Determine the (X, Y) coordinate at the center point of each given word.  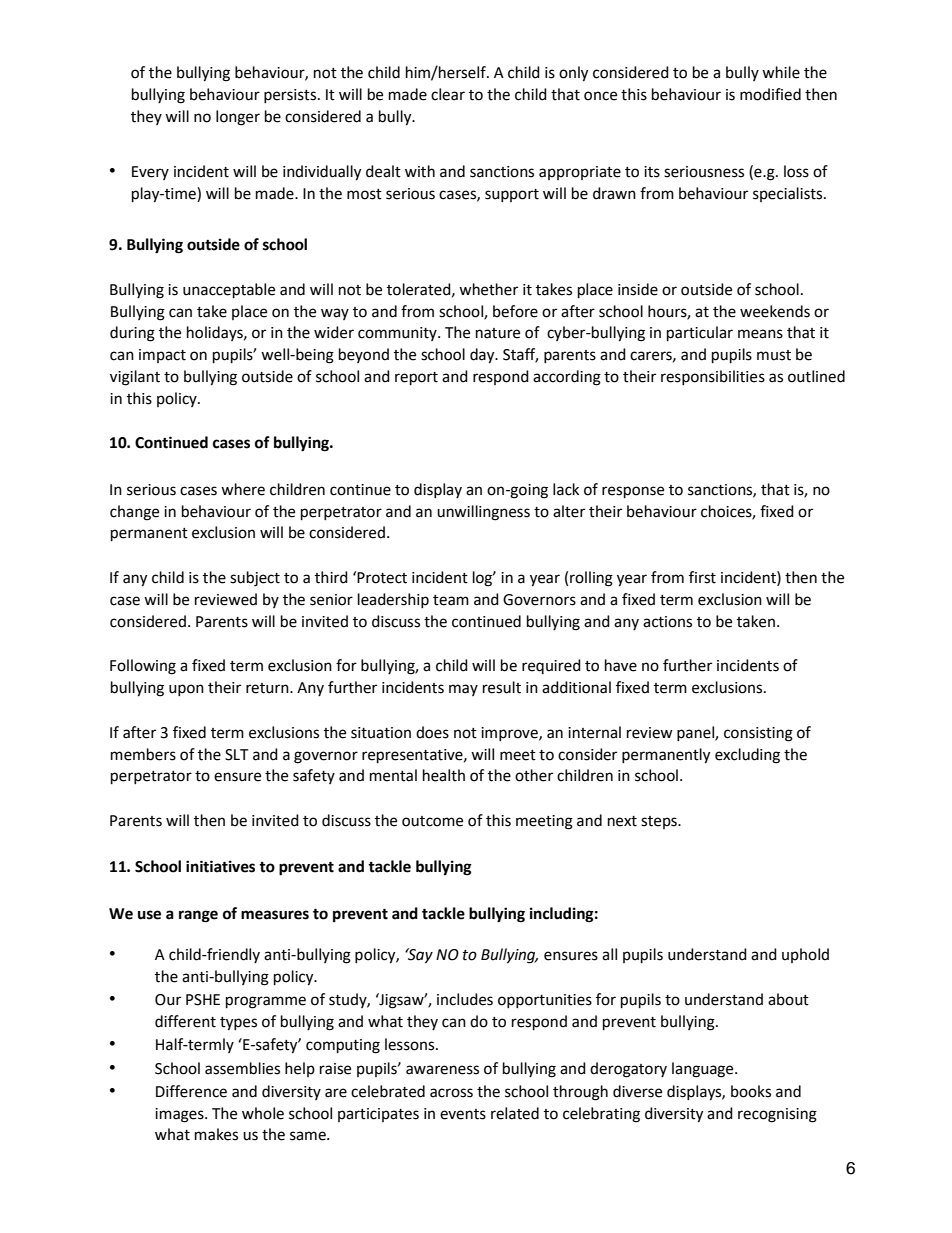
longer (238, 118)
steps (660, 822)
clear (448, 94)
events (463, 1114)
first (702, 577)
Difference (191, 1091)
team (451, 600)
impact (162, 356)
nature (498, 333)
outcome (432, 821)
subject (255, 579)
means (760, 334)
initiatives (220, 866)
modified (770, 94)
